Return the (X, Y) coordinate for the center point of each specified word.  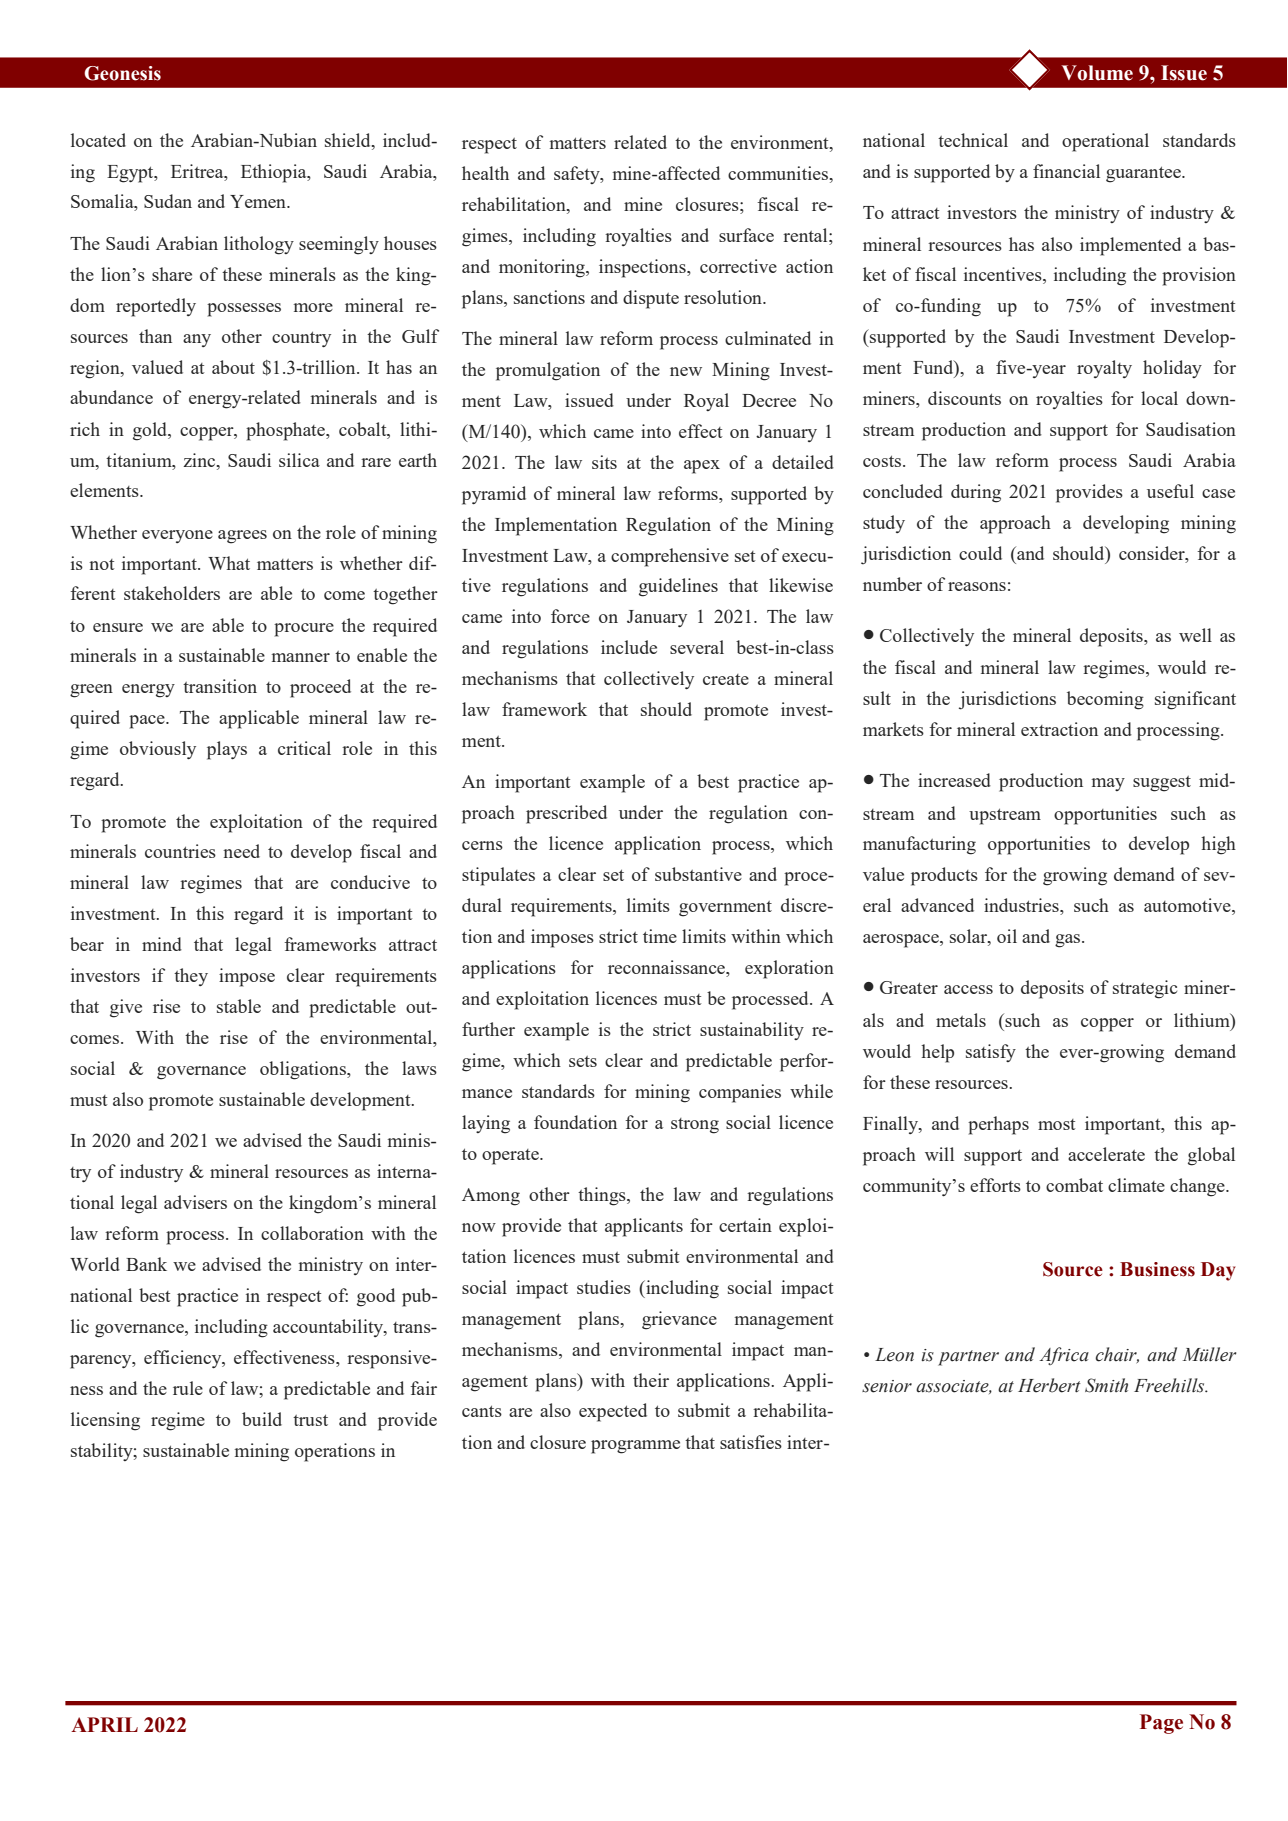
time (660, 936)
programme (635, 1447)
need (241, 851)
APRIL (104, 1724)
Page (1161, 1724)
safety (578, 175)
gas (1069, 941)
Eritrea (198, 171)
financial (1066, 171)
